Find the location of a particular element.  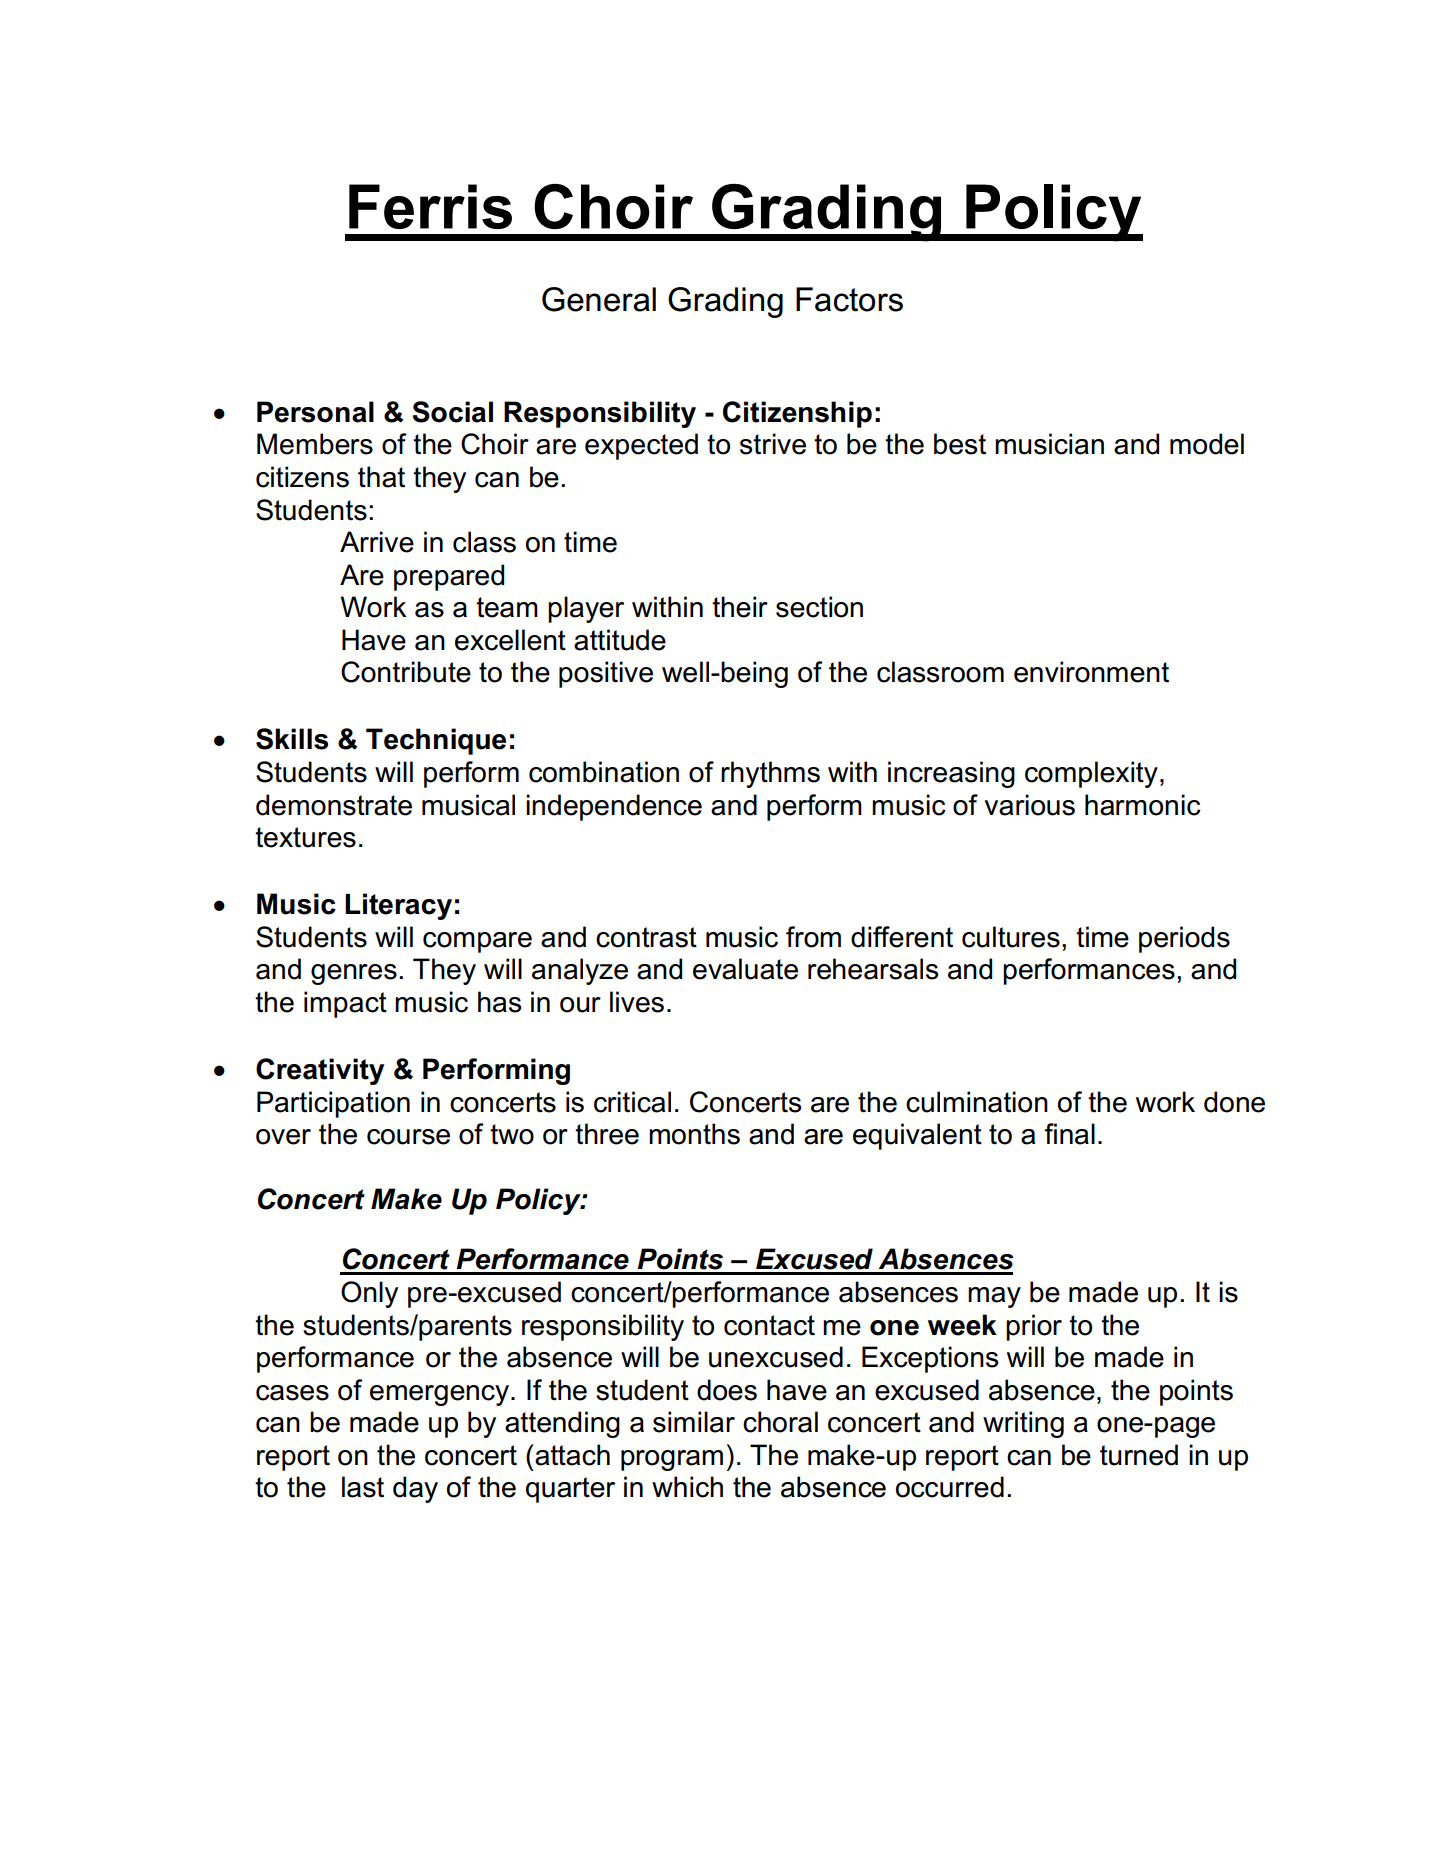

day is located at coordinates (415, 1489).
